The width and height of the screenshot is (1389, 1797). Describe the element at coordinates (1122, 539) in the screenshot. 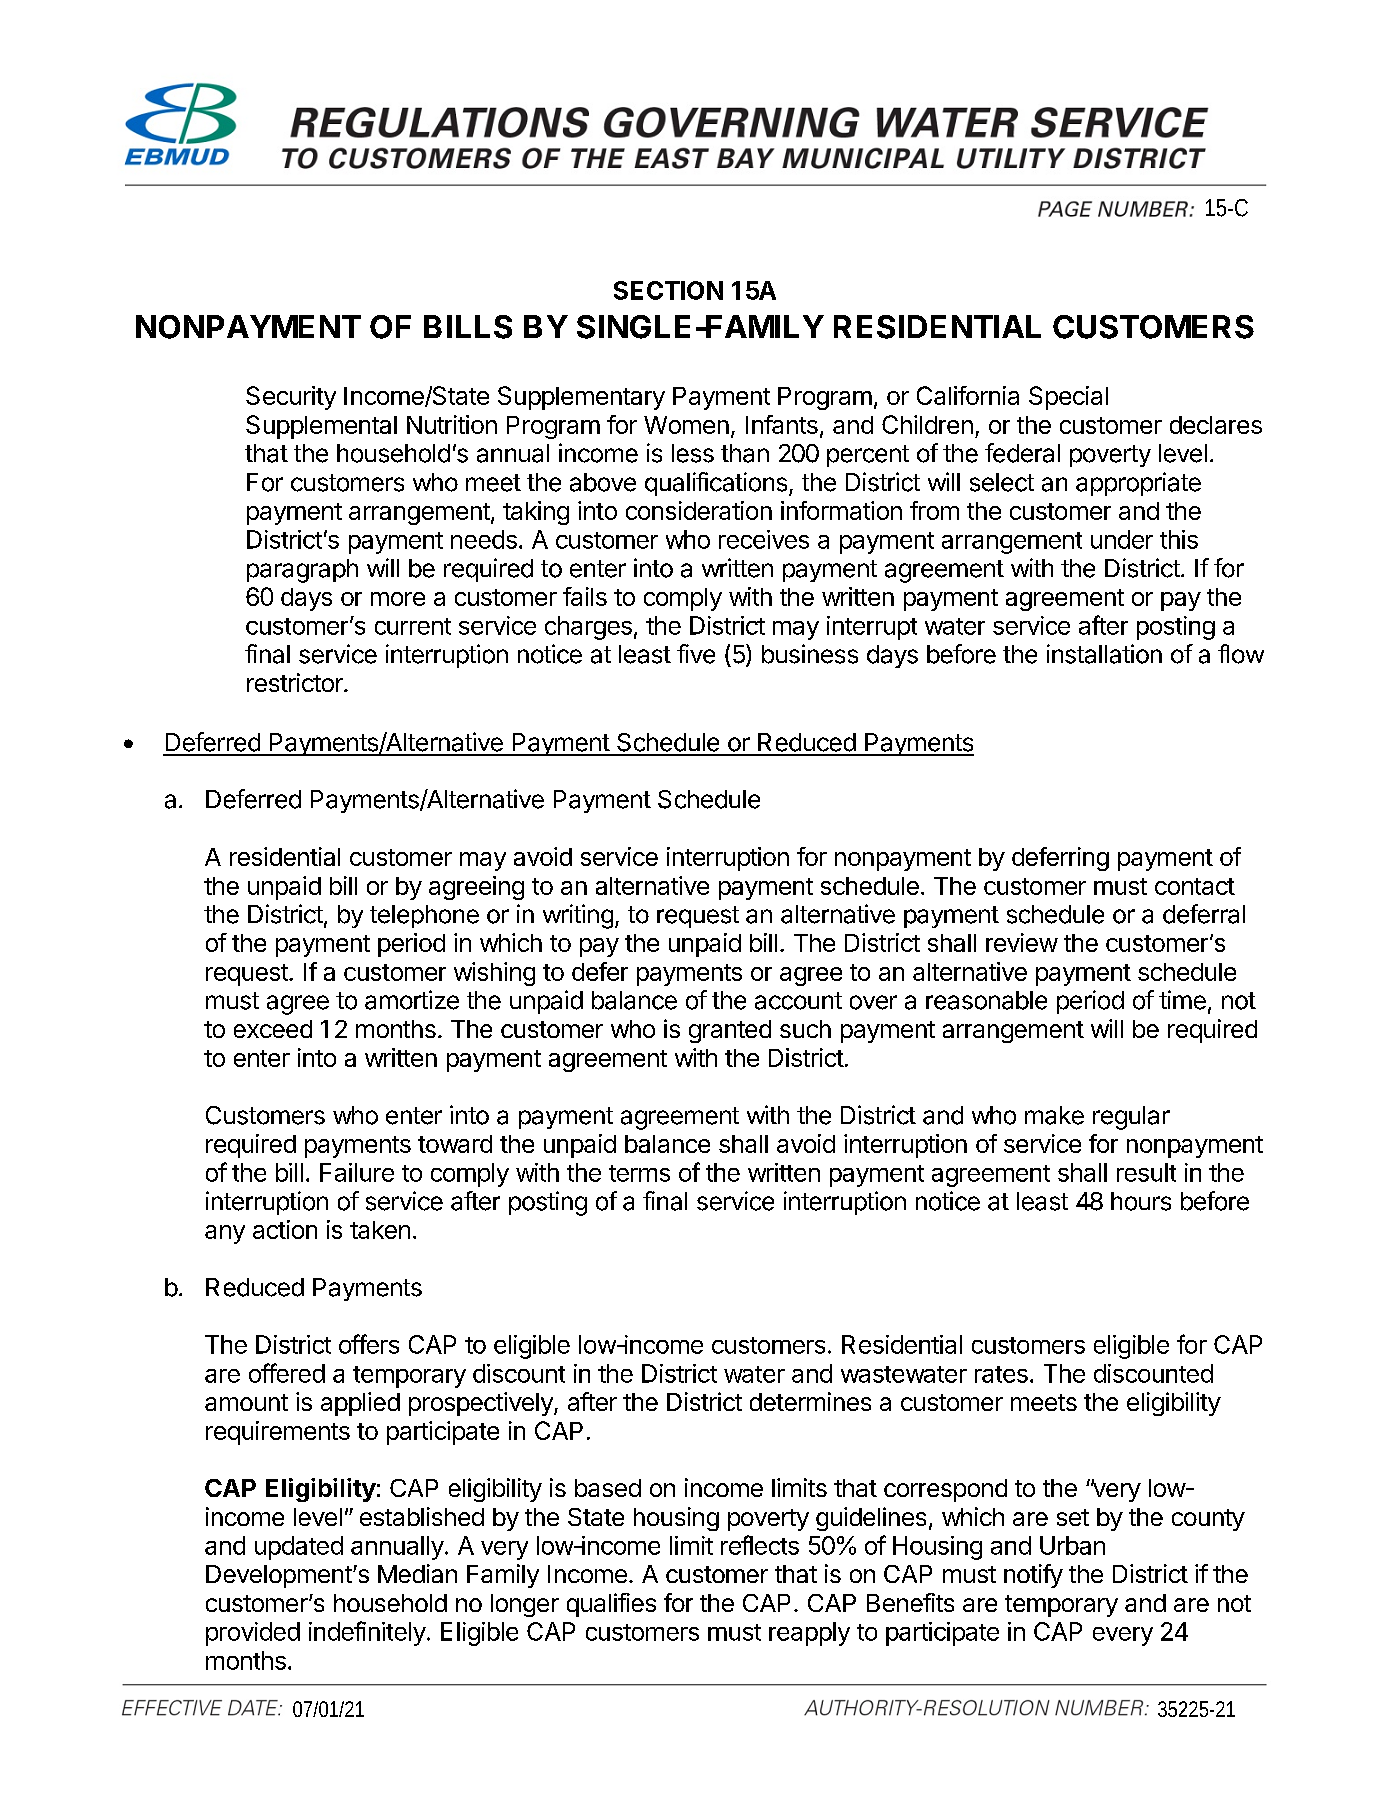

I see `under` at that location.
